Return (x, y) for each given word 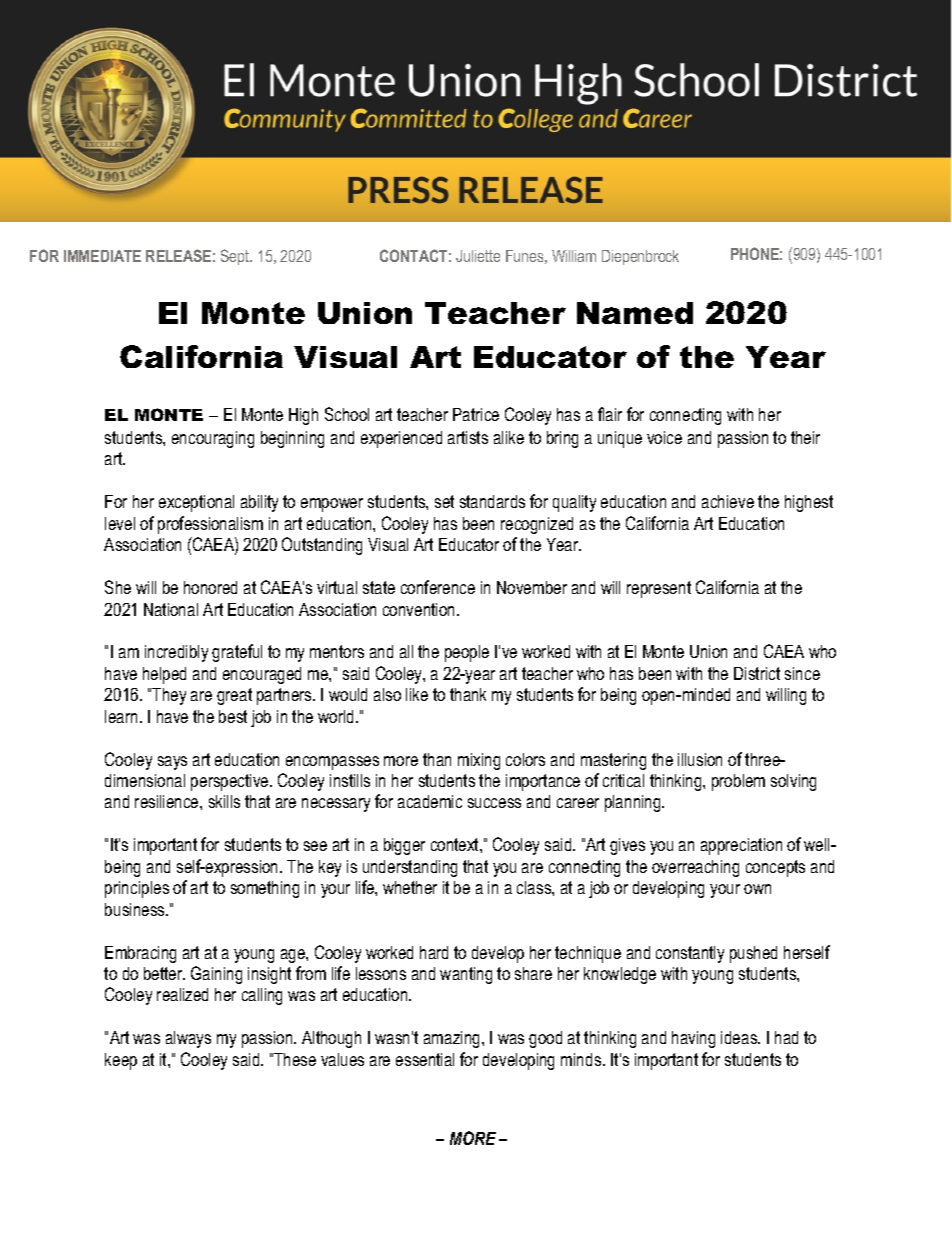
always (188, 1039)
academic (430, 801)
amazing (453, 1039)
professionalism (210, 525)
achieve (728, 501)
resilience (168, 801)
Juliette (478, 256)
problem (738, 782)
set (444, 501)
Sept (236, 257)
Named (635, 313)
